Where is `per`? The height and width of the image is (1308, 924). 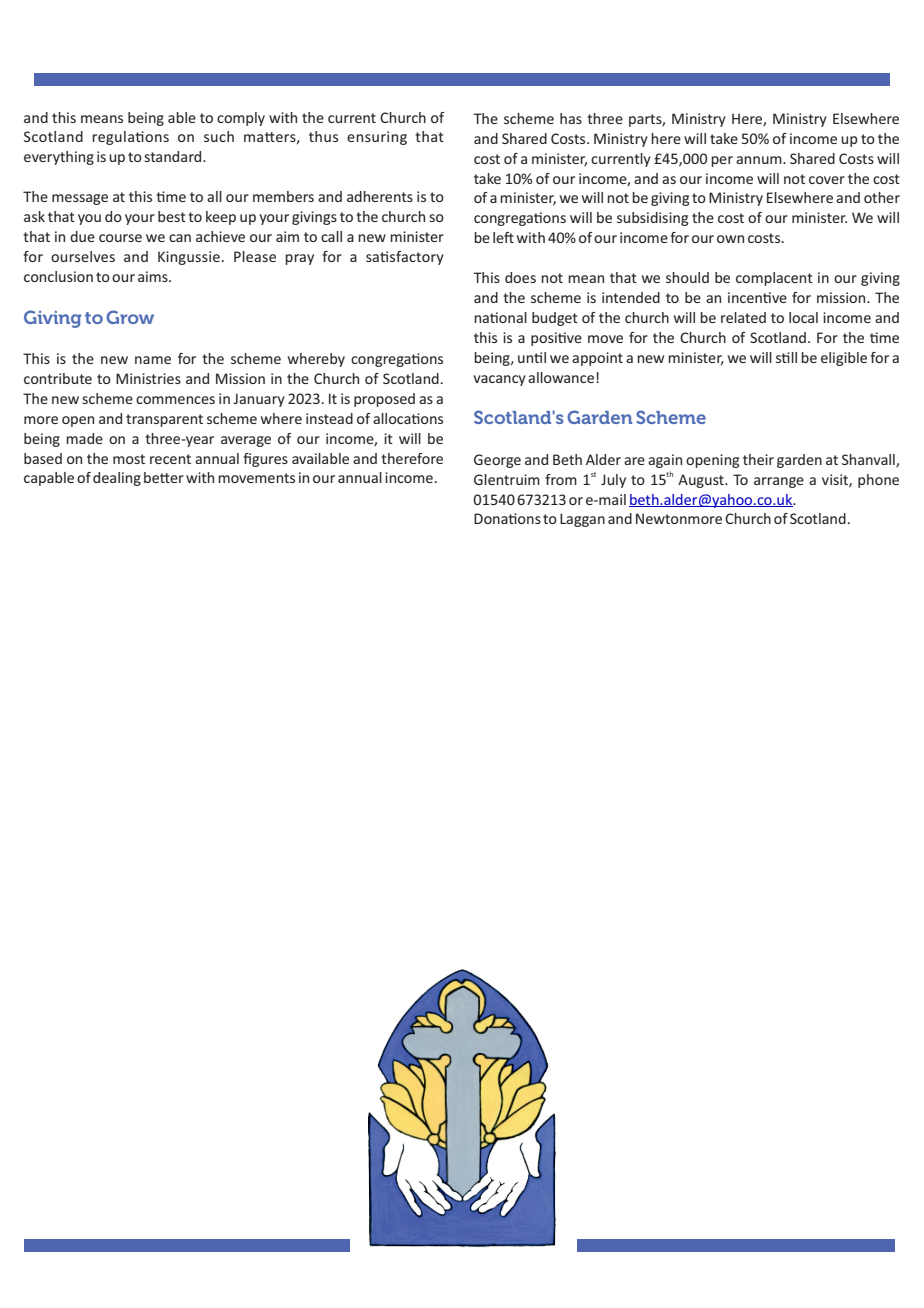
per is located at coordinates (722, 161).
